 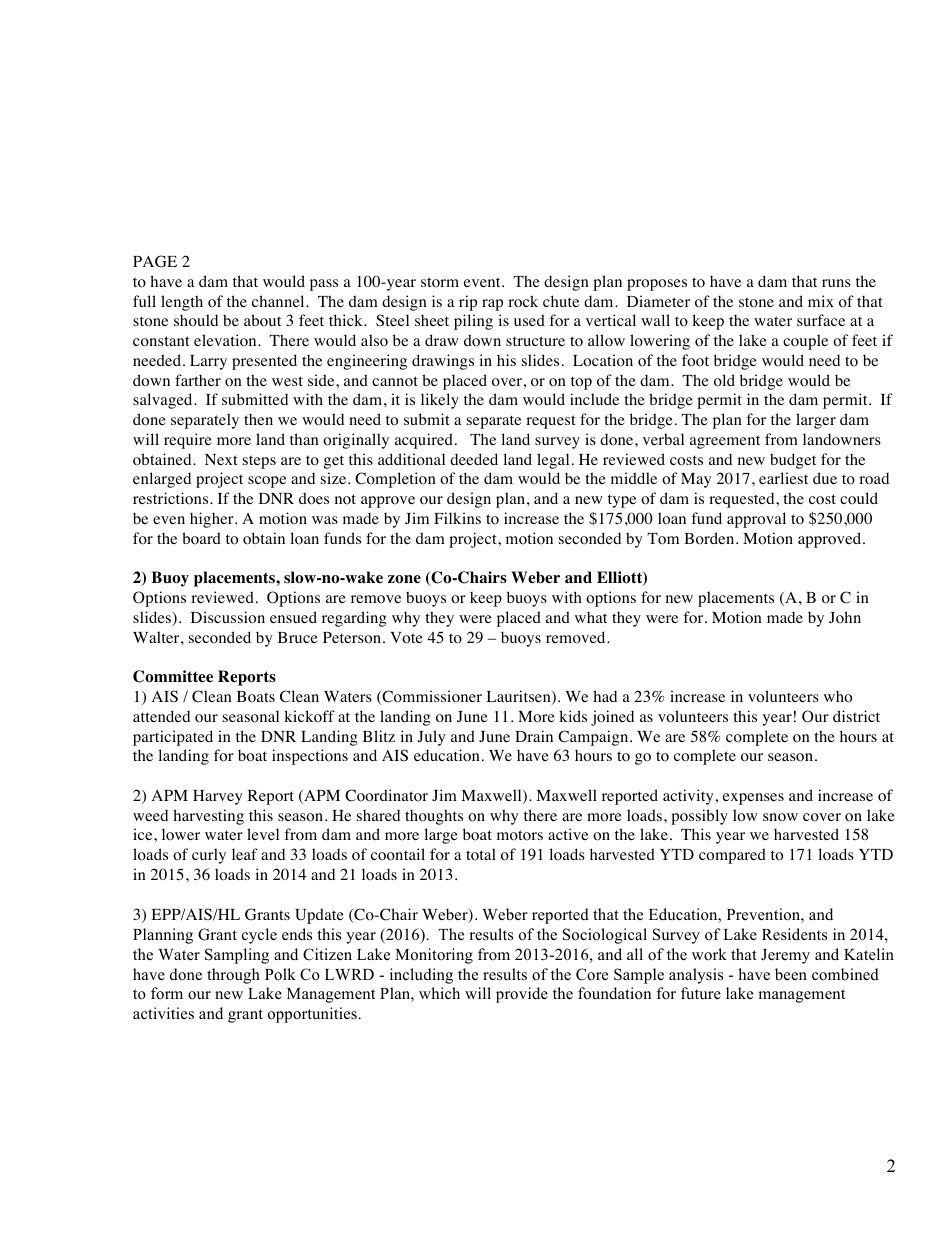 I want to click on through, so click(x=233, y=976).
